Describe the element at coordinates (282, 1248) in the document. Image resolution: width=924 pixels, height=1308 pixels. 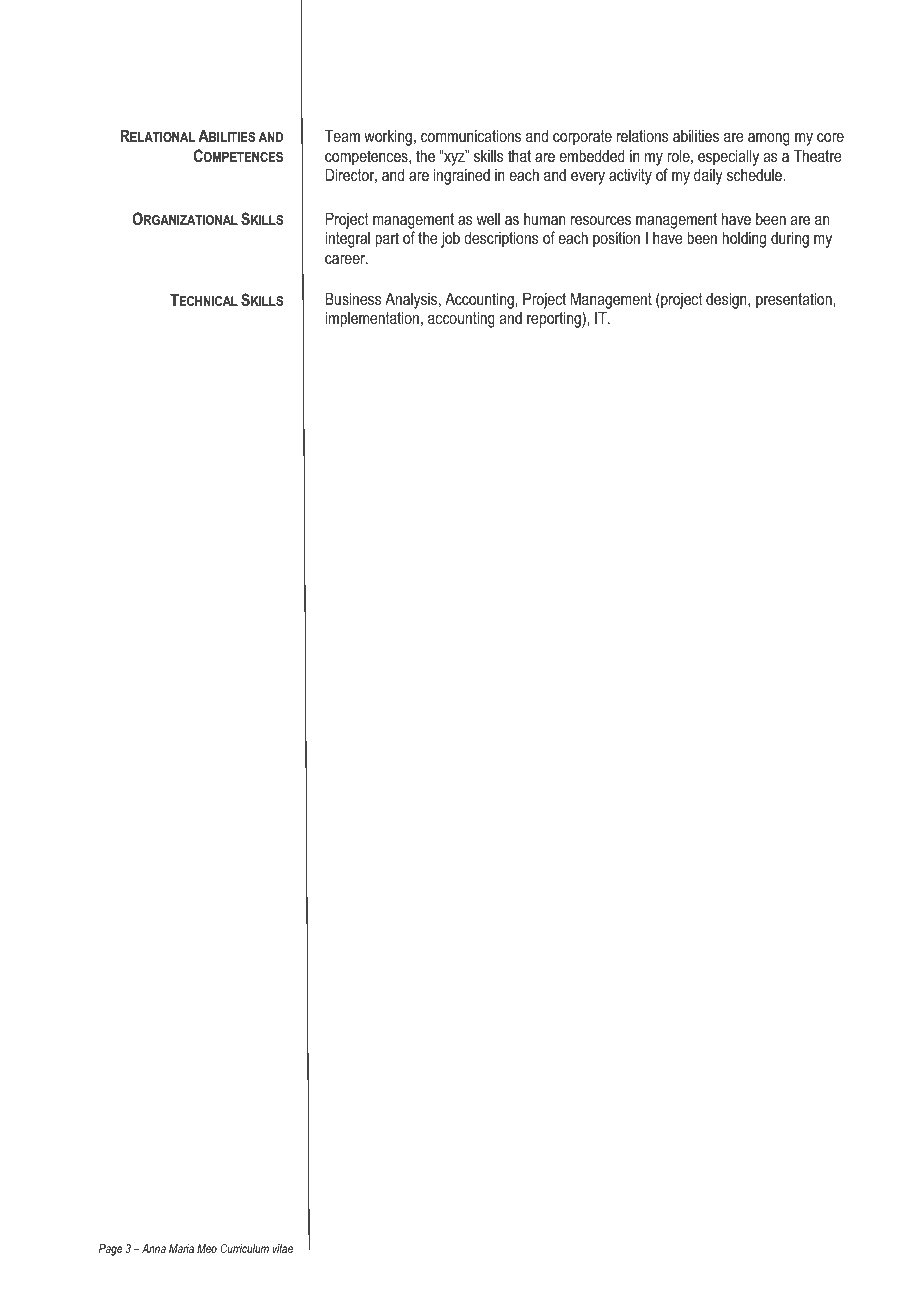
I see `vitae` at that location.
